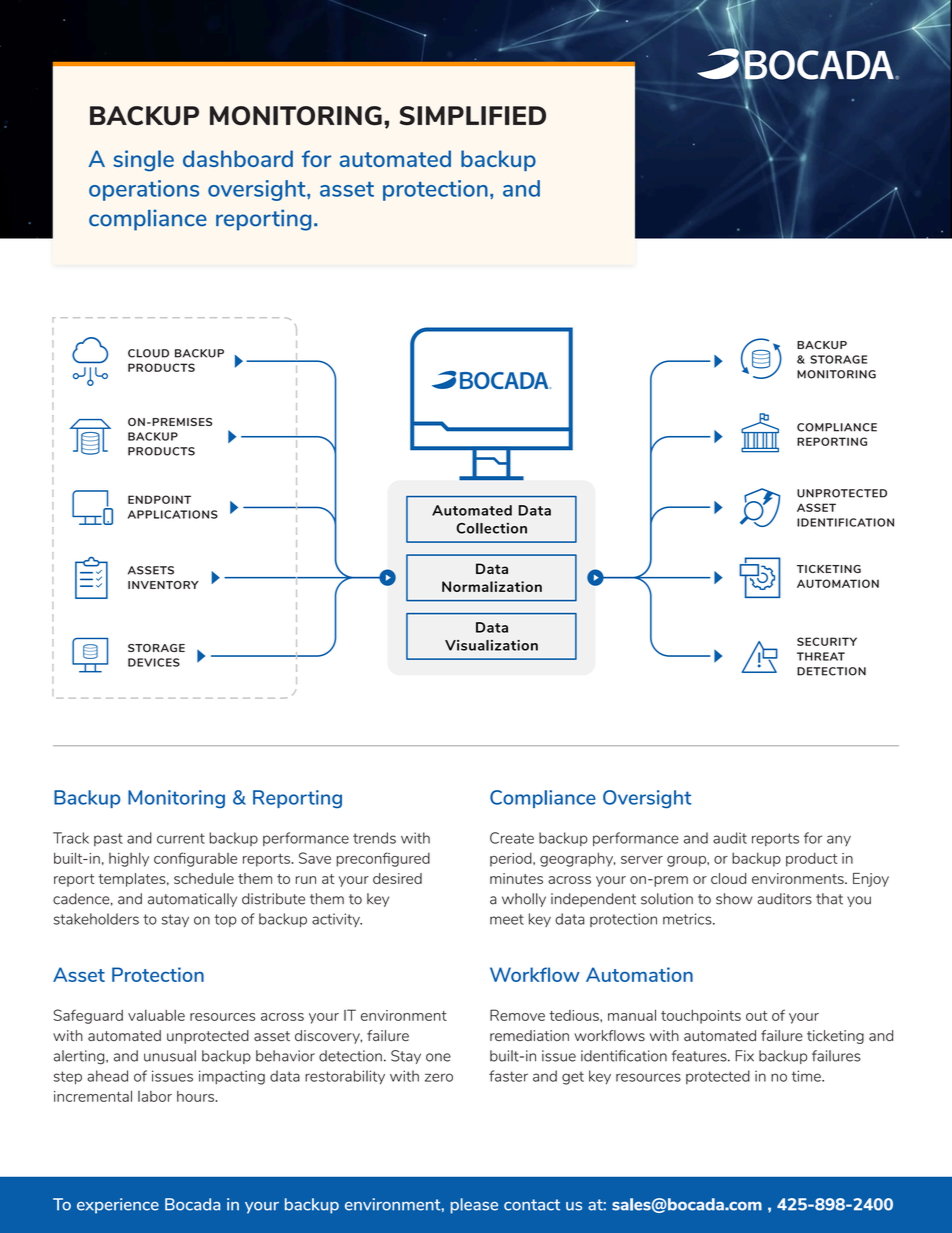  Describe the element at coordinates (821, 656) in the image. I see `THREAT` at that location.
